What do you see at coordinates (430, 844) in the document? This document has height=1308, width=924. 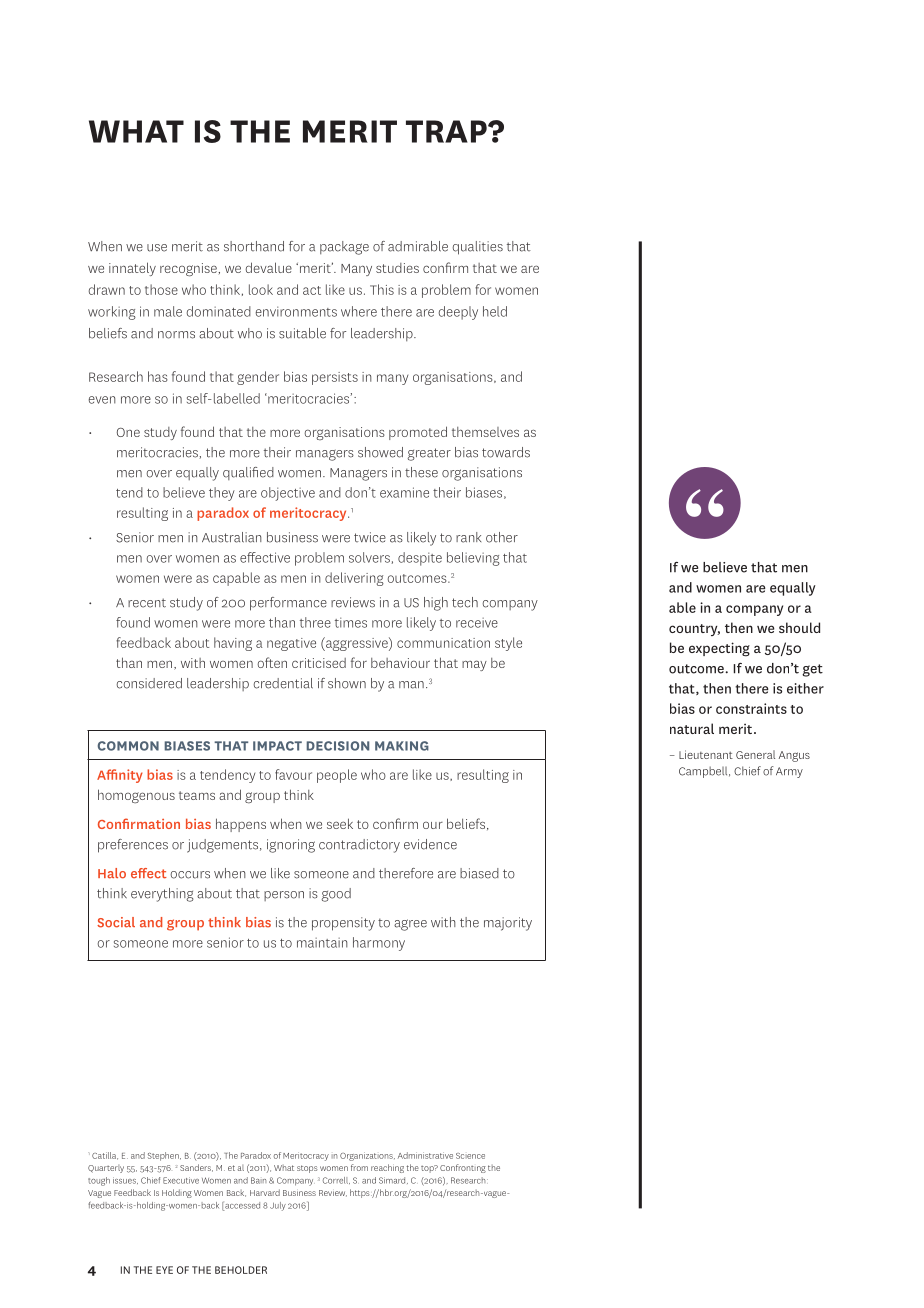 I see `evidence` at bounding box center [430, 844].
